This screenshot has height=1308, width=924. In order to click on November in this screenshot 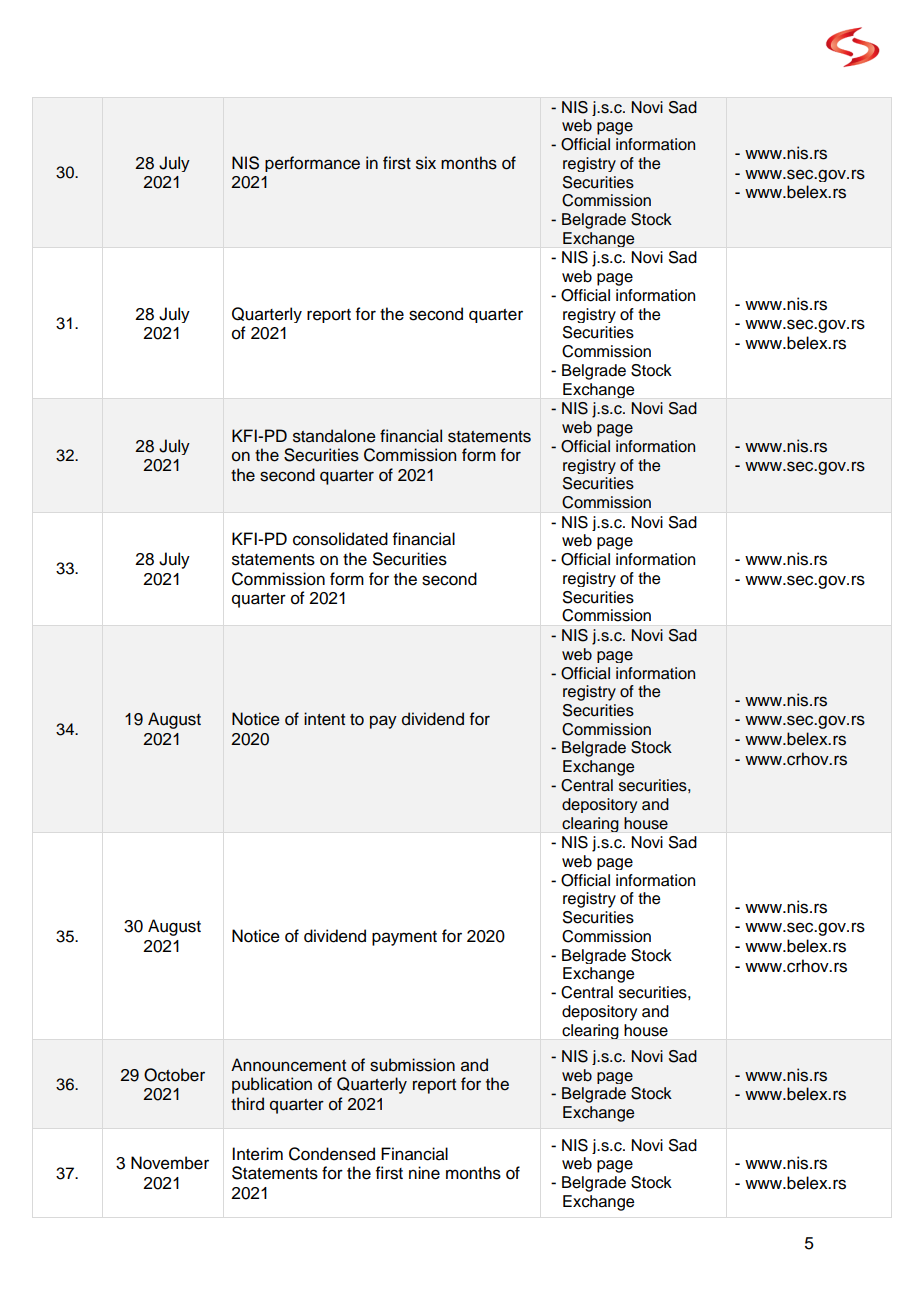, I will do `click(170, 1163)`.
